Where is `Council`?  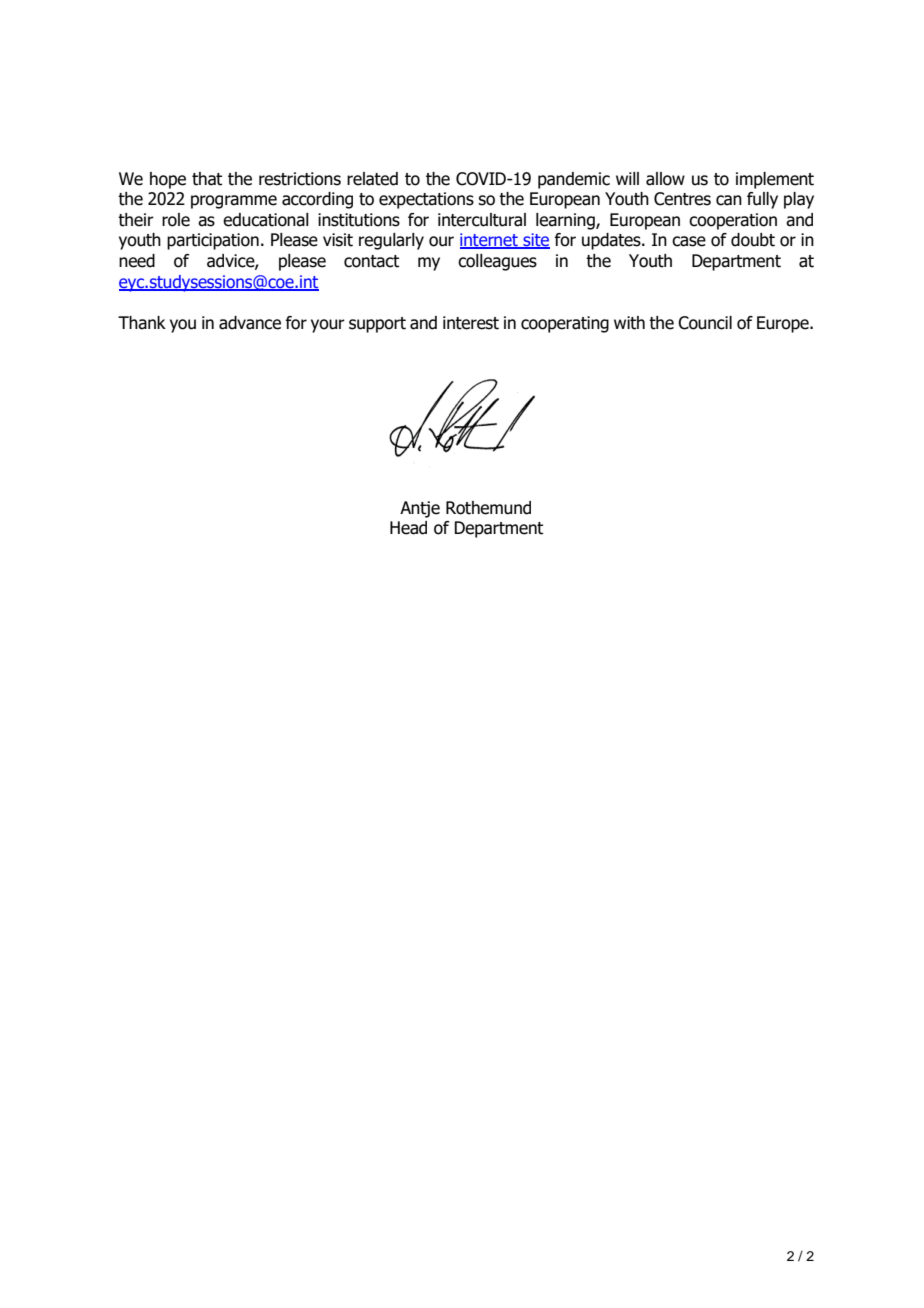
Council is located at coordinates (705, 323).
